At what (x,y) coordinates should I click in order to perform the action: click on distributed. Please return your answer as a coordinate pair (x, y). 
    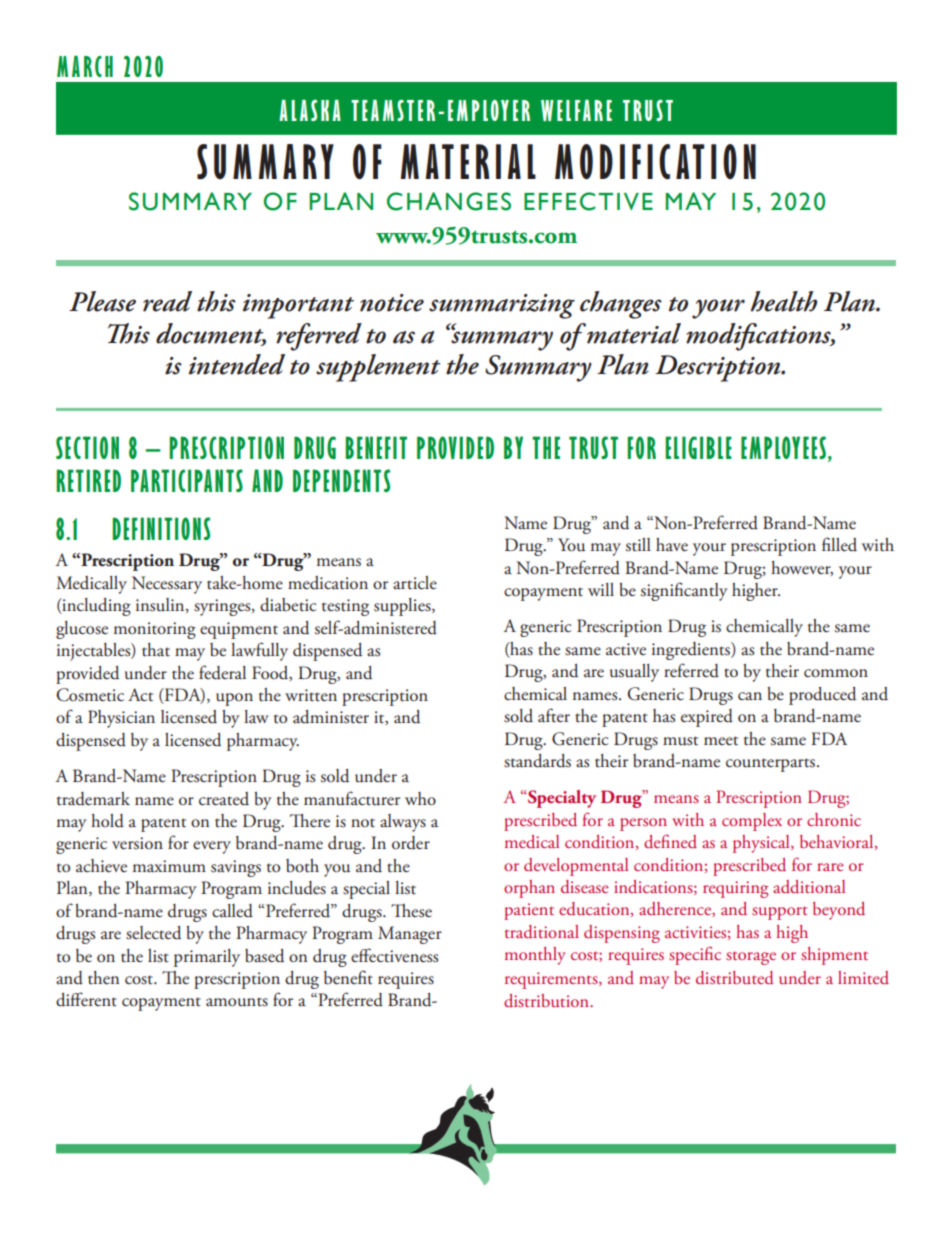
    Looking at the image, I should click on (735, 978).
